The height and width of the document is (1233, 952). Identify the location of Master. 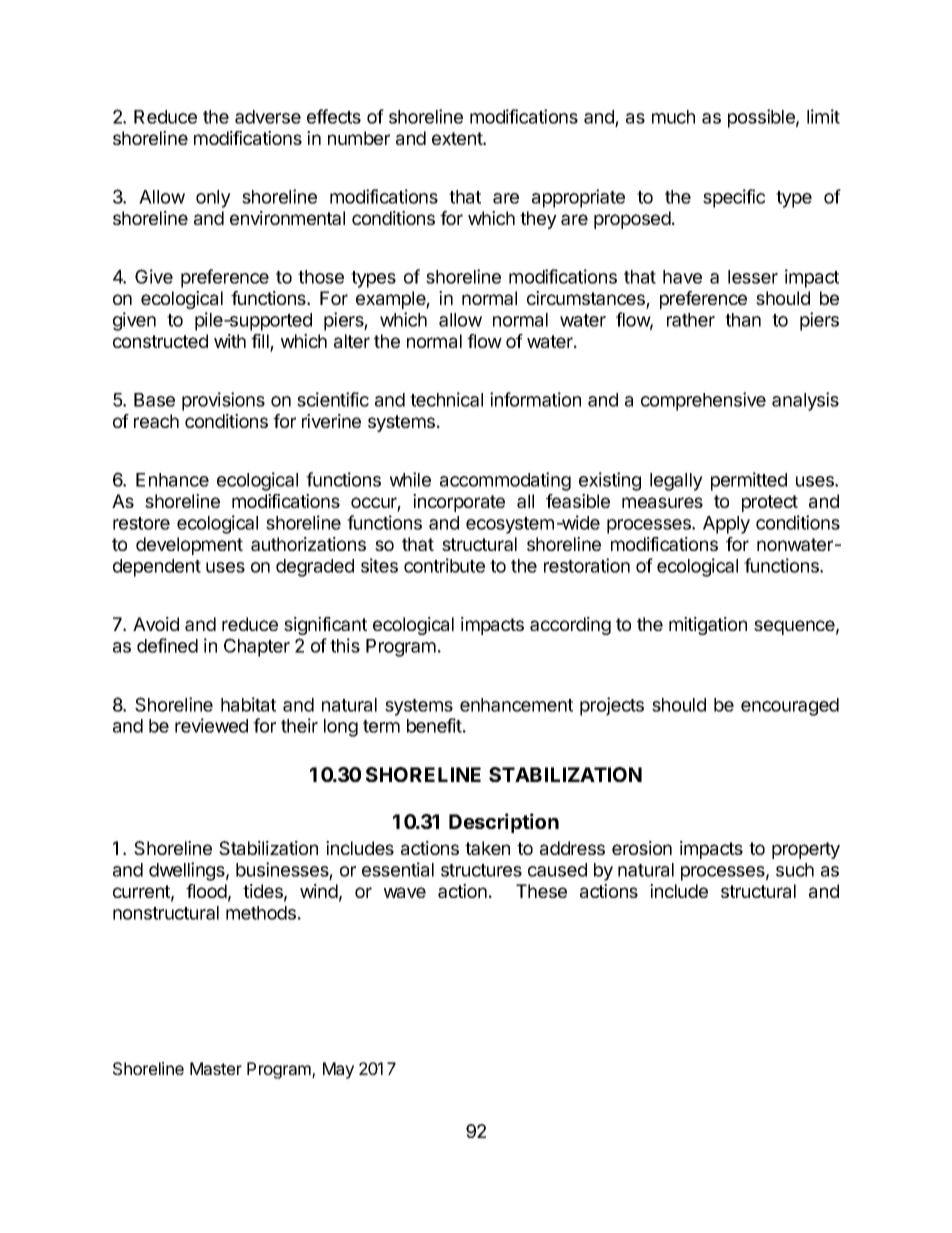
(216, 1068).
